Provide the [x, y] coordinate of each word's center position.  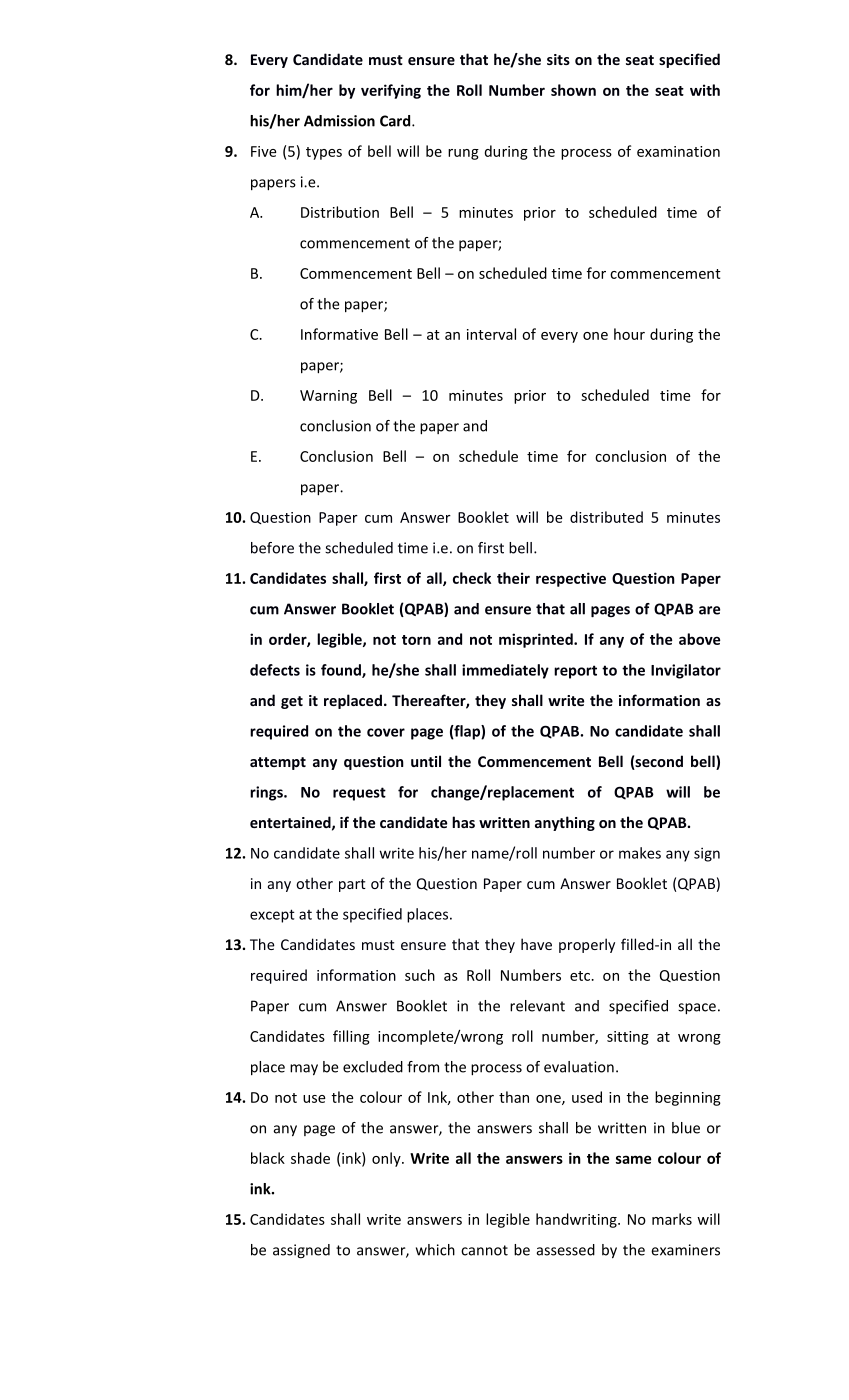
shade [310, 1158]
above [699, 639]
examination [678, 151]
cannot [484, 1250]
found [342, 671]
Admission [339, 121]
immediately [505, 671]
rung [463, 154]
